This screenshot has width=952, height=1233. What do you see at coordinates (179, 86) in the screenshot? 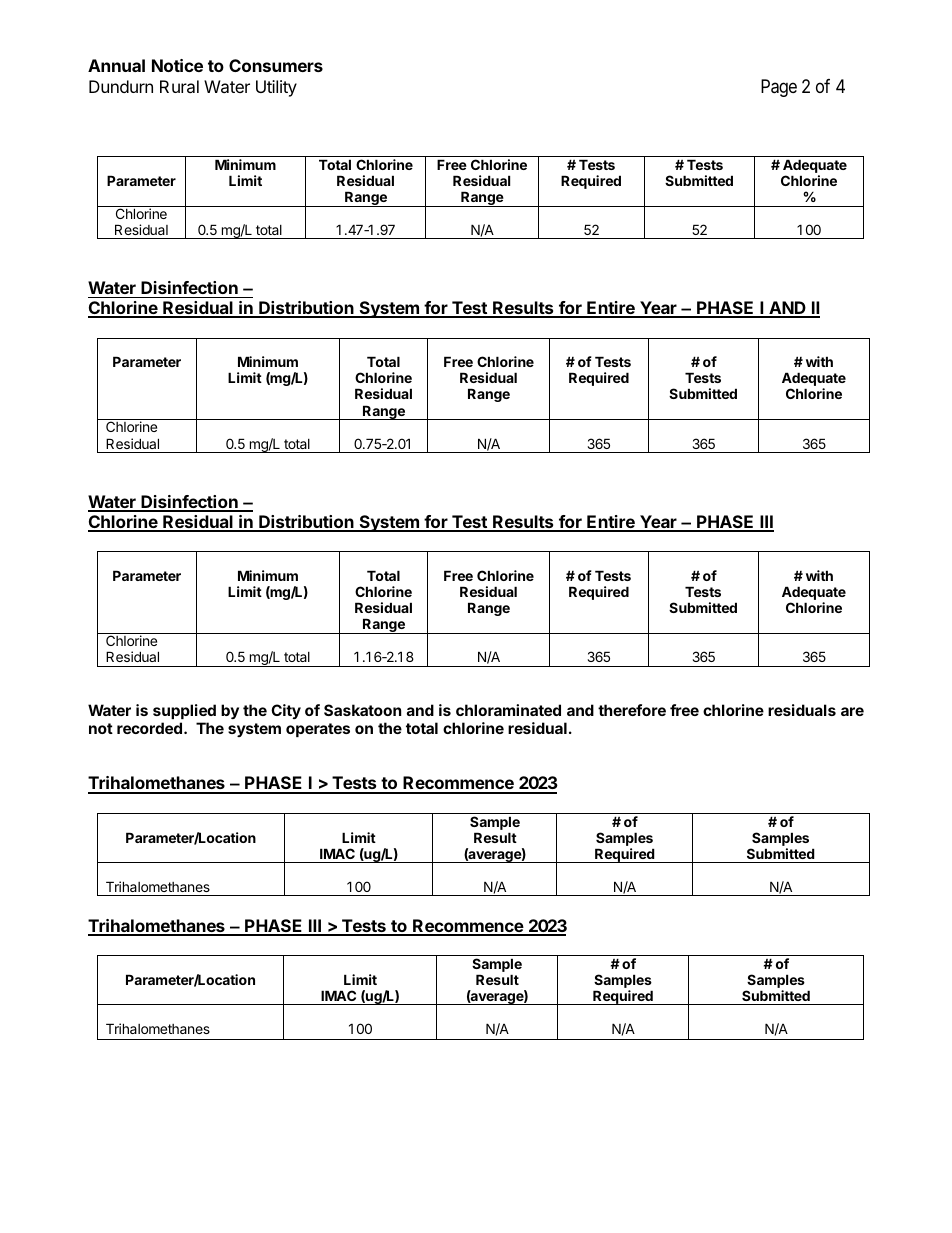
I see `Rural` at bounding box center [179, 86].
